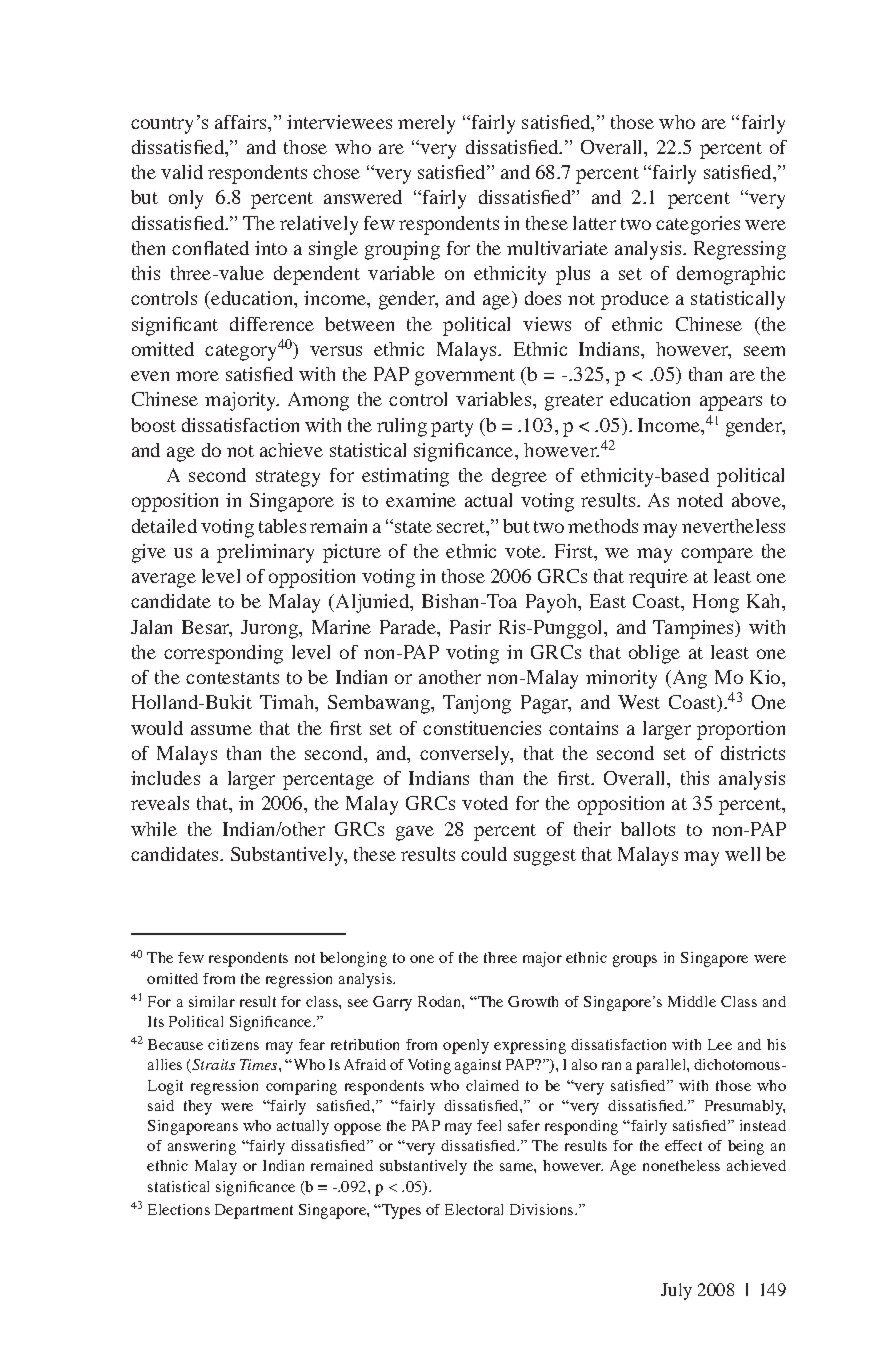  Describe the element at coordinates (242, 122) in the document. I see `affairs` at that location.
